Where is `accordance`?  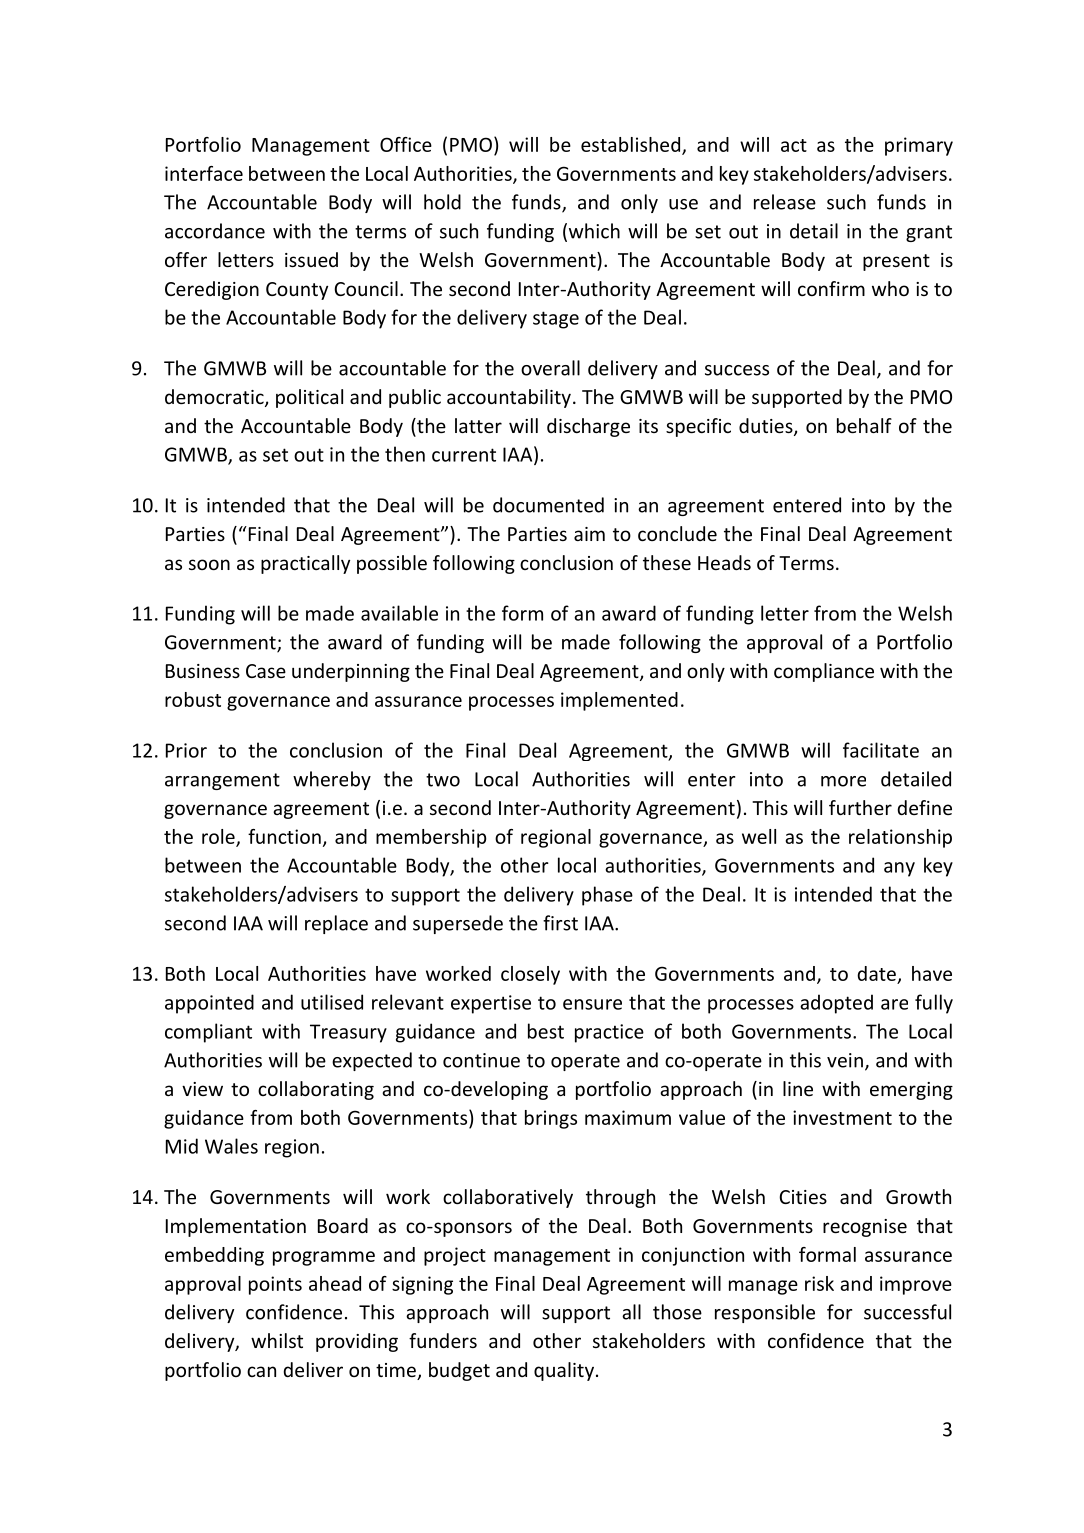
accordance is located at coordinates (215, 231).
